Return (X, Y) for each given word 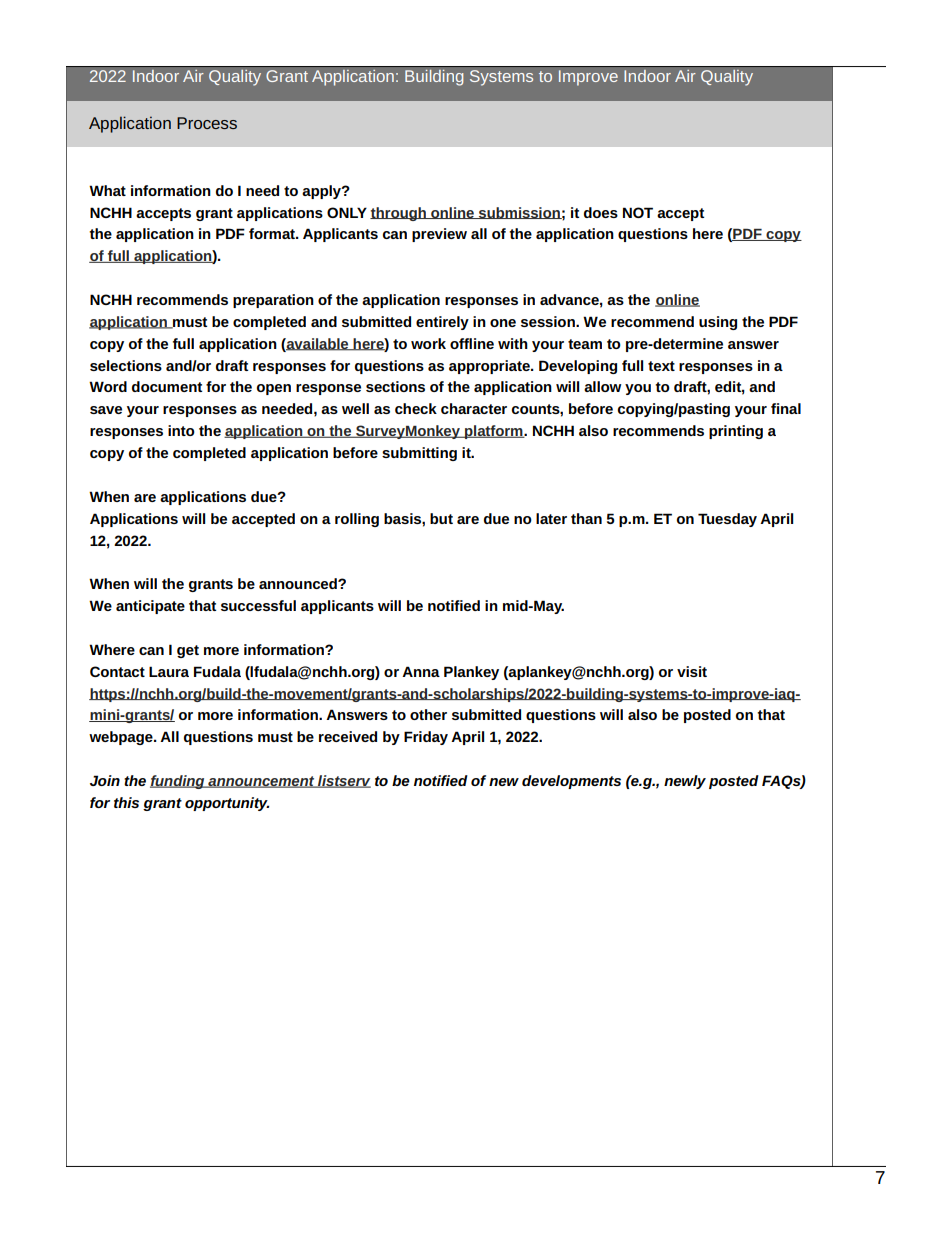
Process (207, 123)
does (601, 212)
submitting (419, 454)
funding (178, 782)
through (399, 214)
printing (736, 432)
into (181, 430)
